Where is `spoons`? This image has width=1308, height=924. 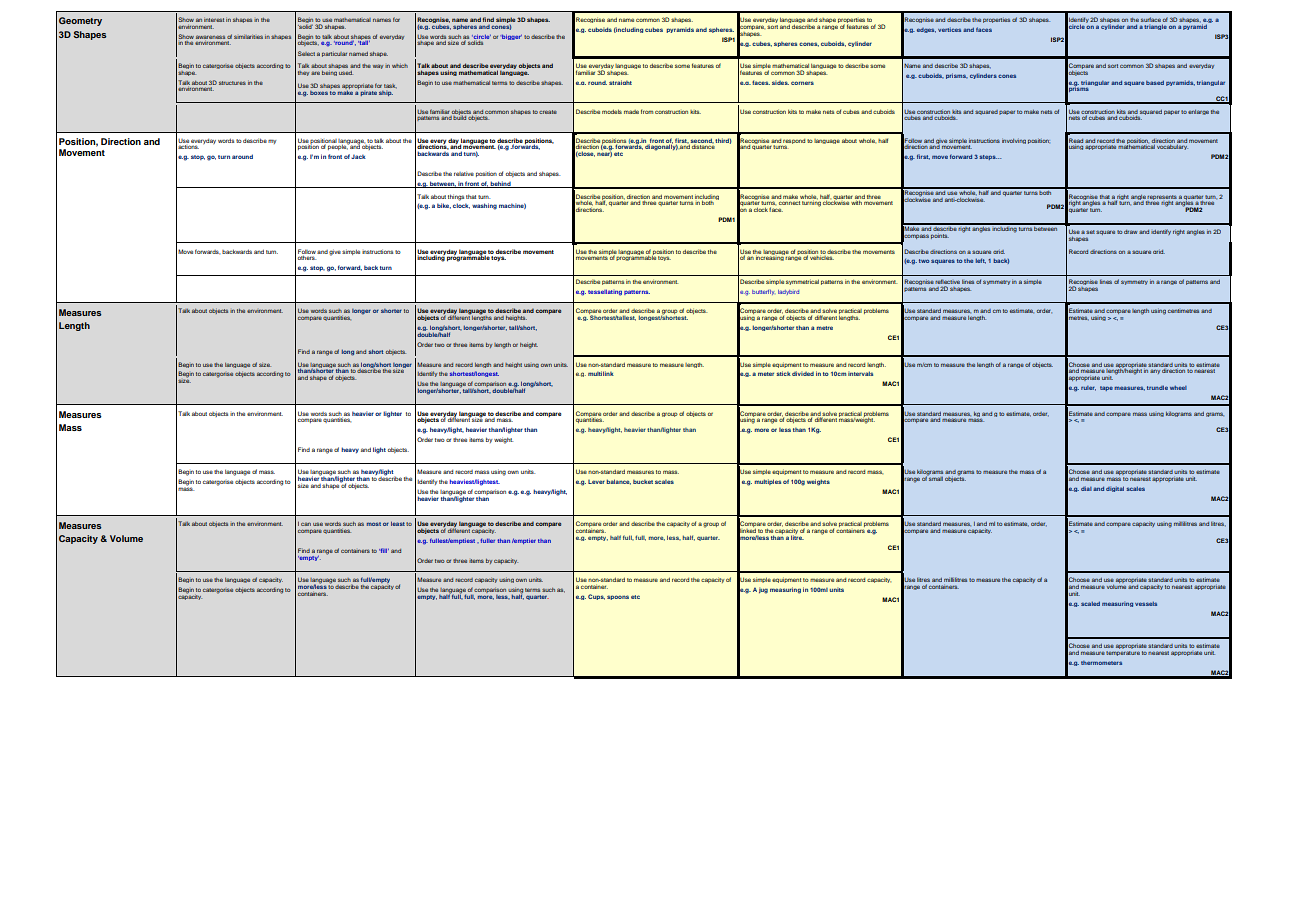 spoons is located at coordinates (618, 597).
